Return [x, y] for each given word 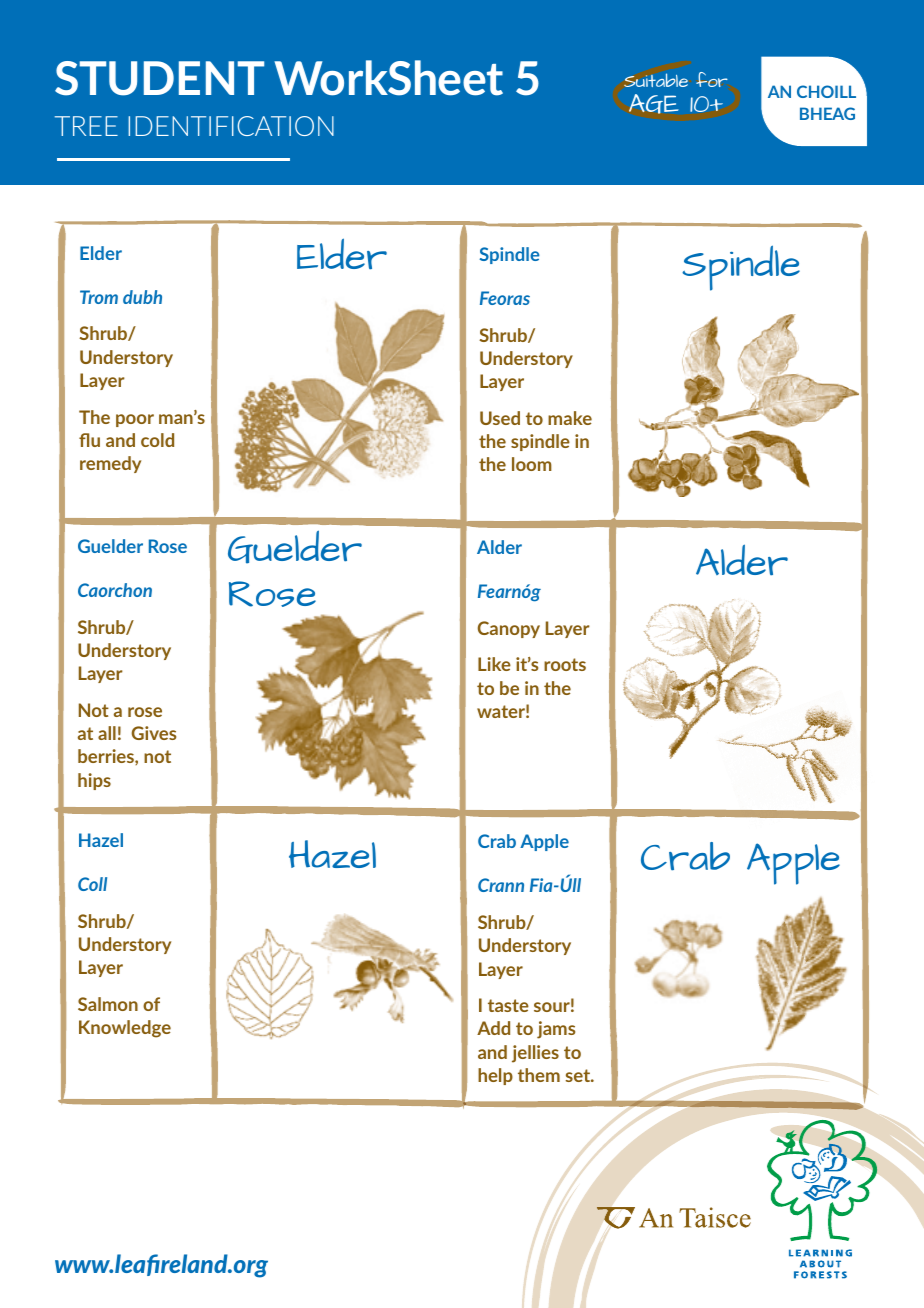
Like [494, 664]
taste [508, 1005]
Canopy [509, 629]
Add [493, 1028]
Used [500, 418]
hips [94, 781]
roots [565, 664]
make [570, 418]
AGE [654, 104]
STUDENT [159, 78]
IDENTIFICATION [231, 126]
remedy [110, 464]
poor [135, 420]
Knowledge [125, 1029]
